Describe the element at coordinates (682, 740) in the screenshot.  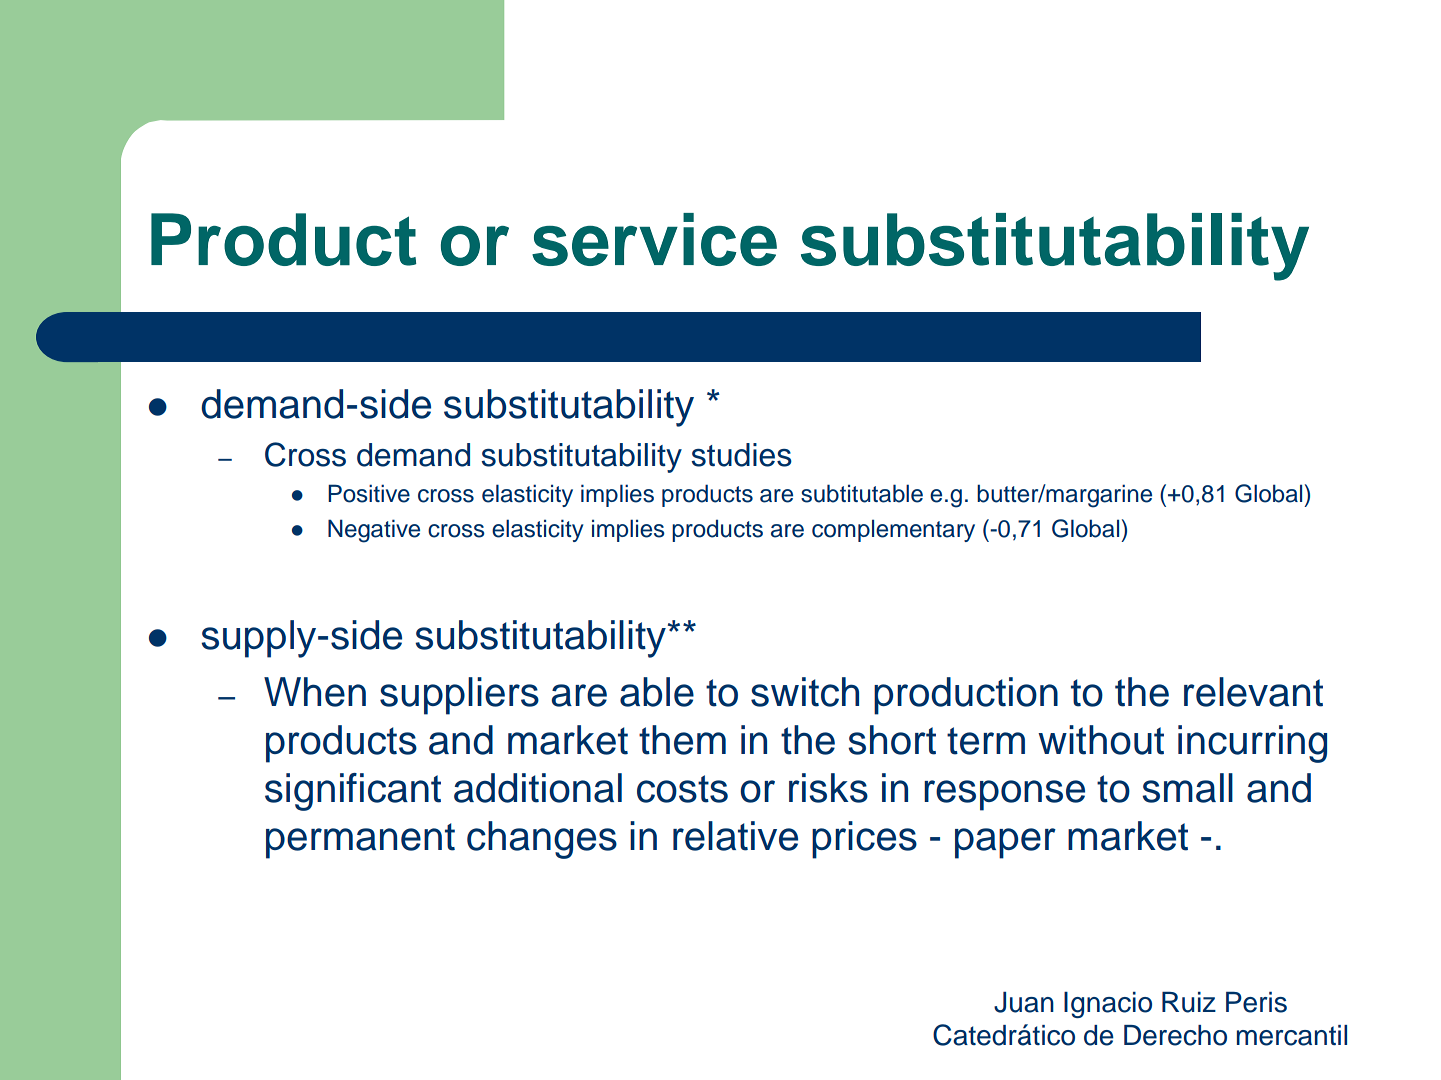
I see `them` at that location.
